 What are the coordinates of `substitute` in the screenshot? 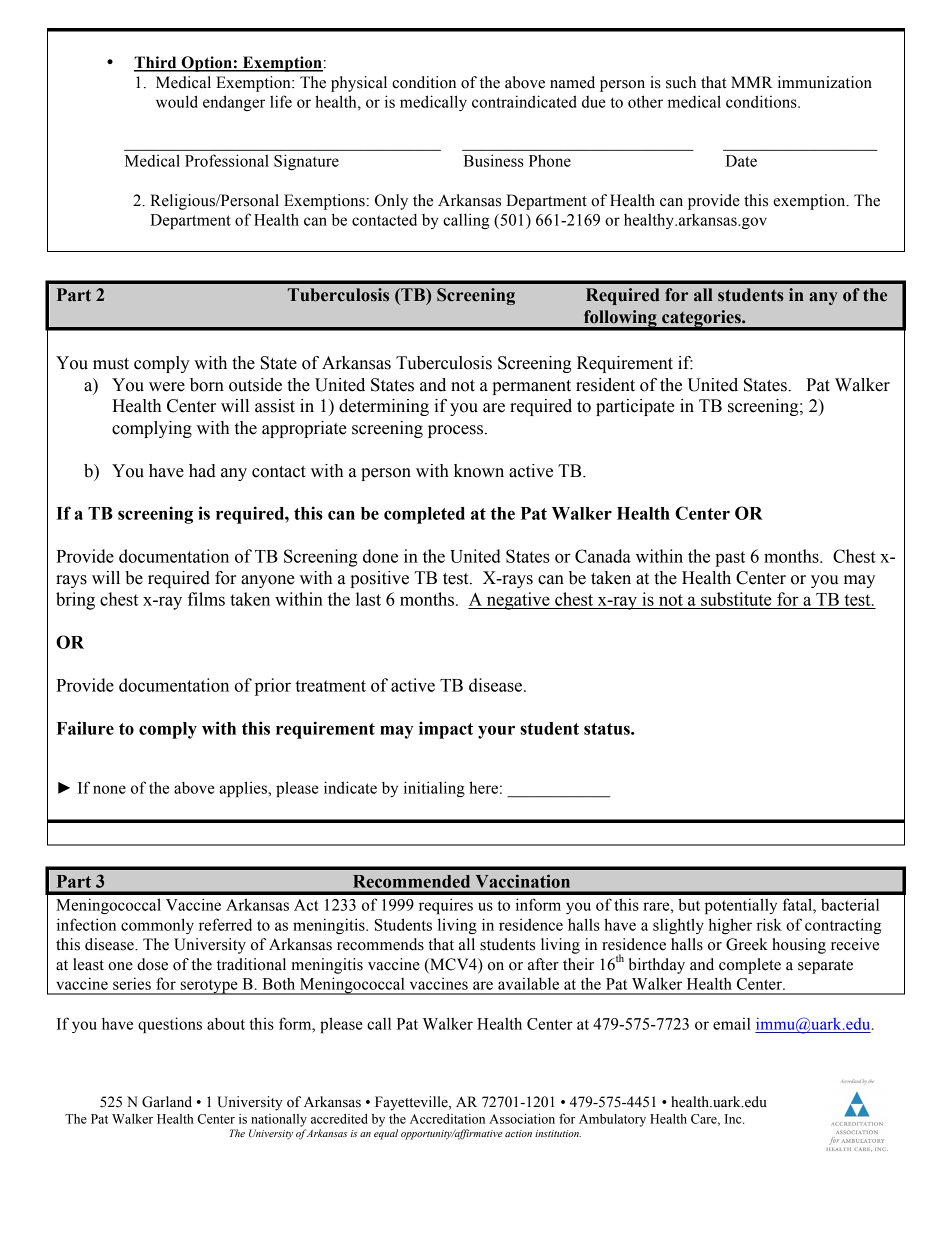 It's located at (736, 599).
